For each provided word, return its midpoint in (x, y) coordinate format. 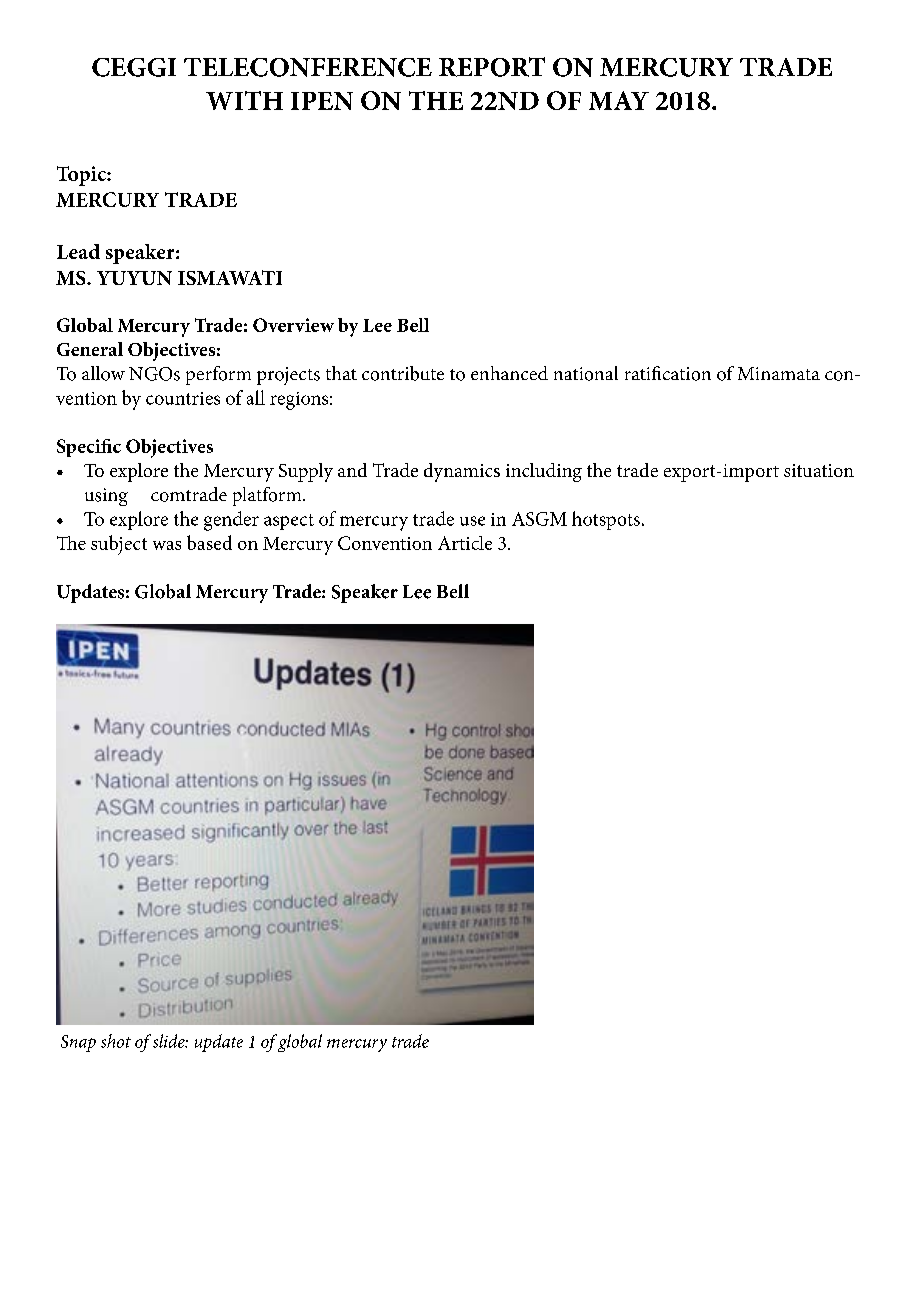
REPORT (492, 67)
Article (465, 543)
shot (116, 1041)
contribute (403, 373)
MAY (619, 100)
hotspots (606, 520)
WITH (244, 100)
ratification (668, 373)
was (167, 545)
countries (183, 398)
